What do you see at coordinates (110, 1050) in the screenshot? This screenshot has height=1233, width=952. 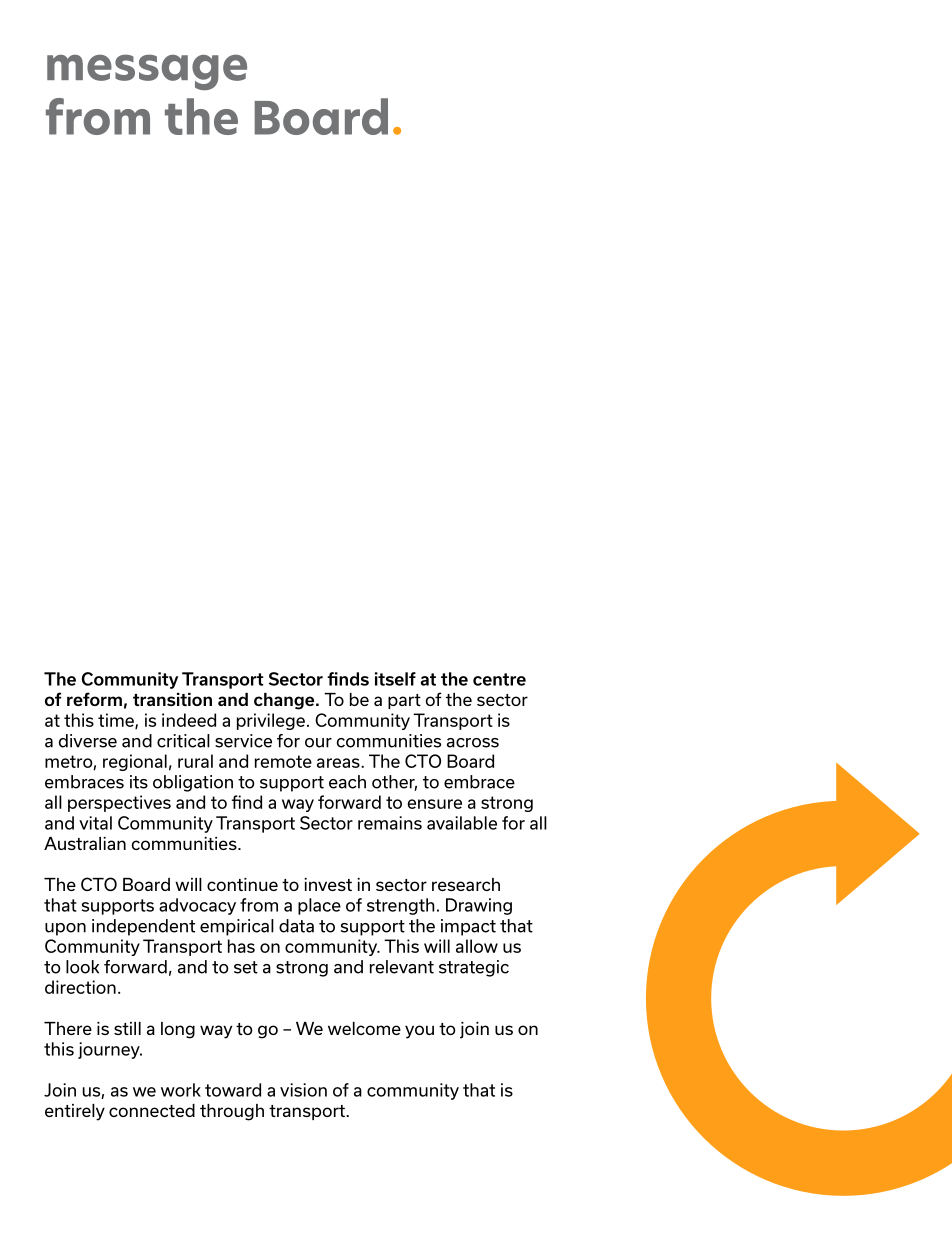 I see `journey` at bounding box center [110, 1050].
